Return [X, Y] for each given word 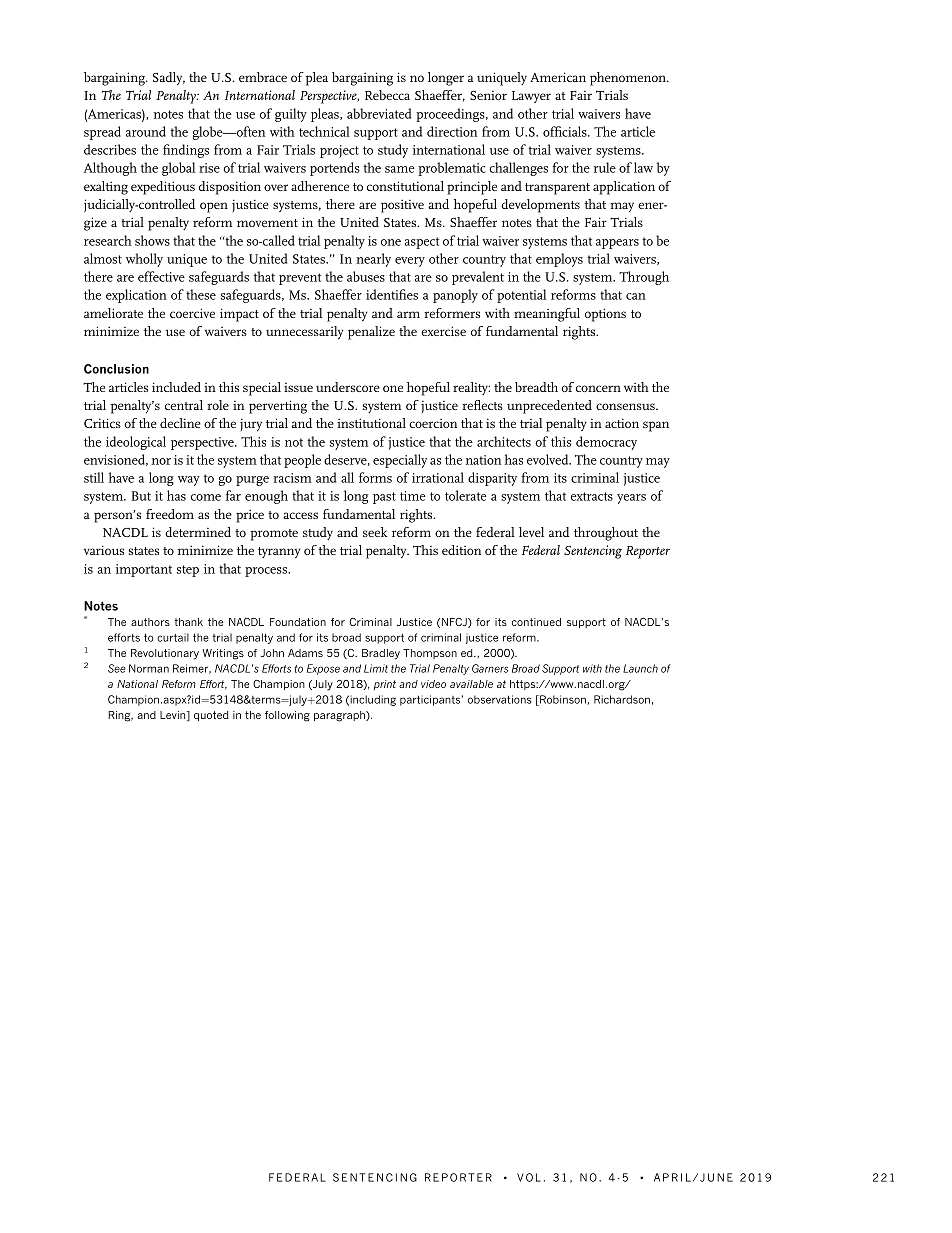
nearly [373, 260]
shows [152, 240]
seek [375, 532]
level [531, 532]
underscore [348, 387]
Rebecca [387, 95]
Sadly [169, 79]
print [385, 685]
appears [617, 244]
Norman [149, 668]
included [176, 387]
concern [598, 388]
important [144, 570]
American [558, 77]
